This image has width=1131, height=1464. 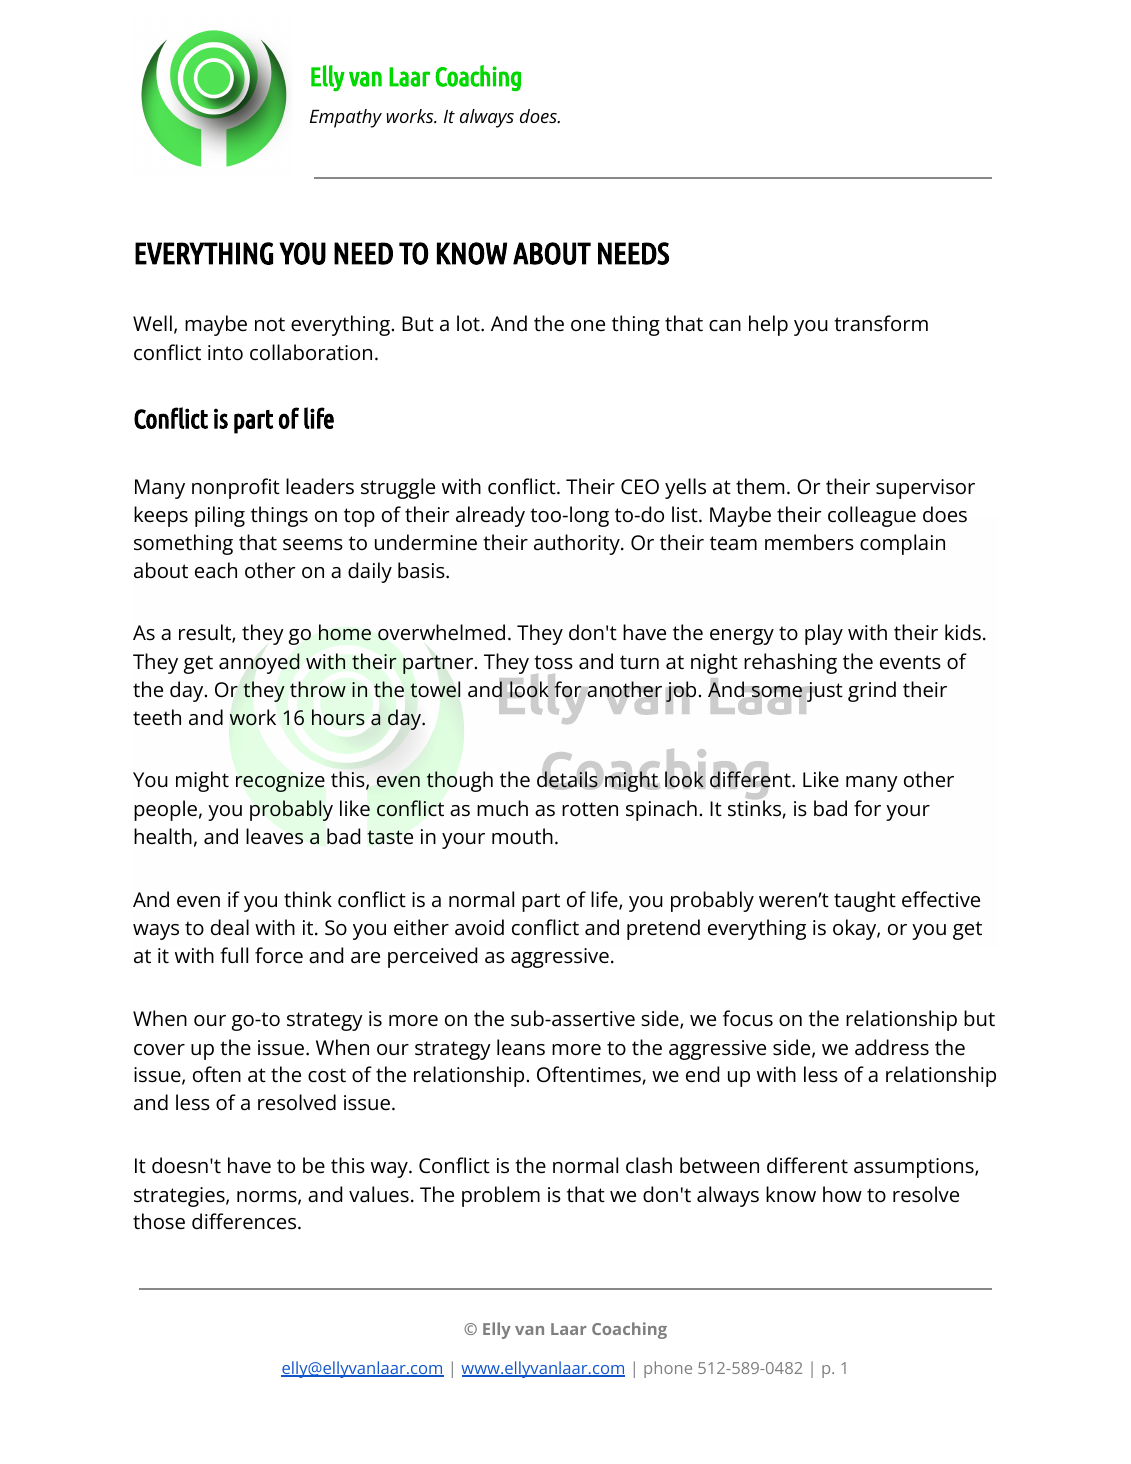 What do you see at coordinates (245, 1221) in the image?
I see `differences` at bounding box center [245, 1221].
